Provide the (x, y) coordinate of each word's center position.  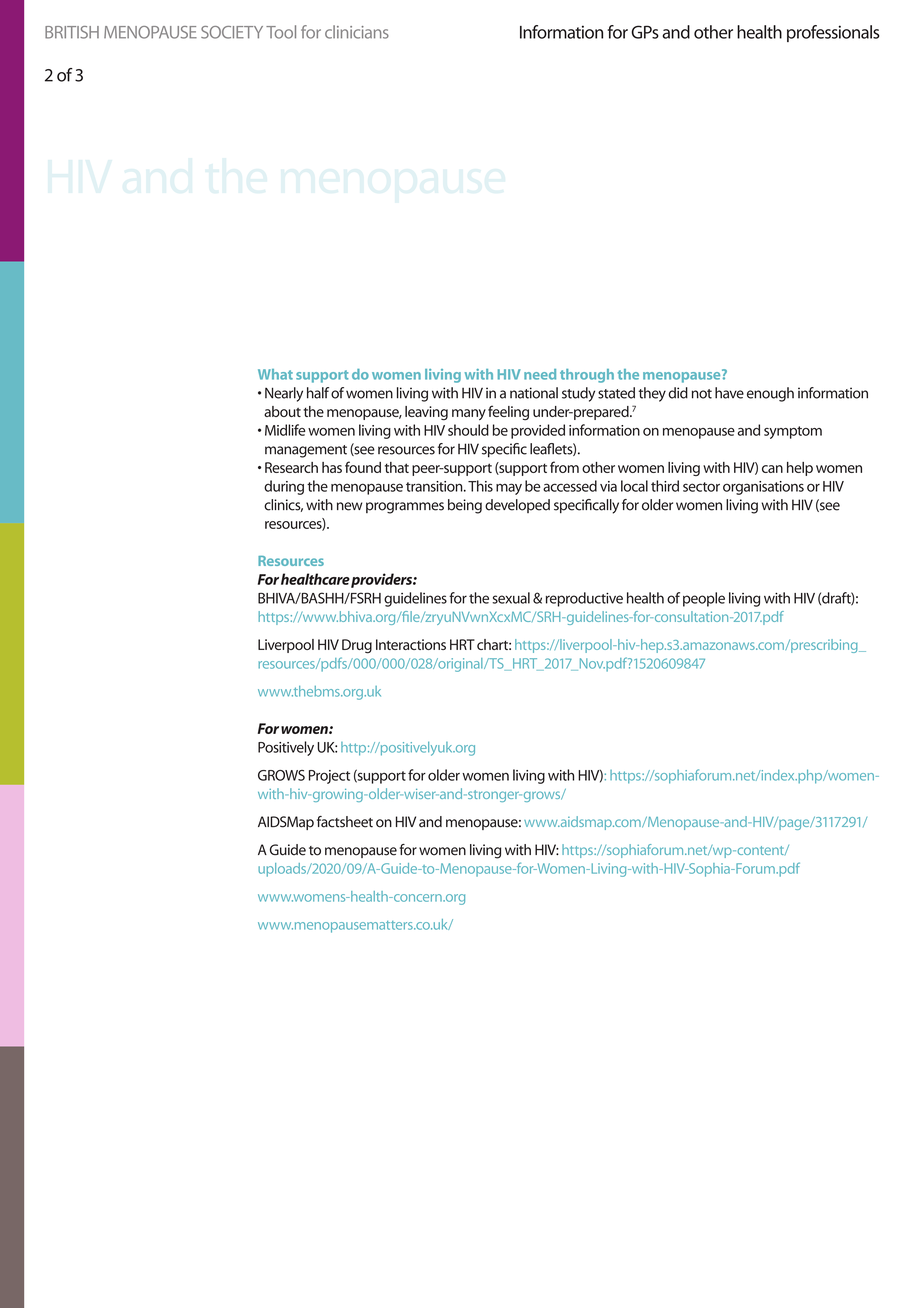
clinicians (357, 32)
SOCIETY (232, 32)
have (729, 393)
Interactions (411, 644)
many (469, 415)
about (282, 411)
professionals (833, 33)
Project (329, 777)
